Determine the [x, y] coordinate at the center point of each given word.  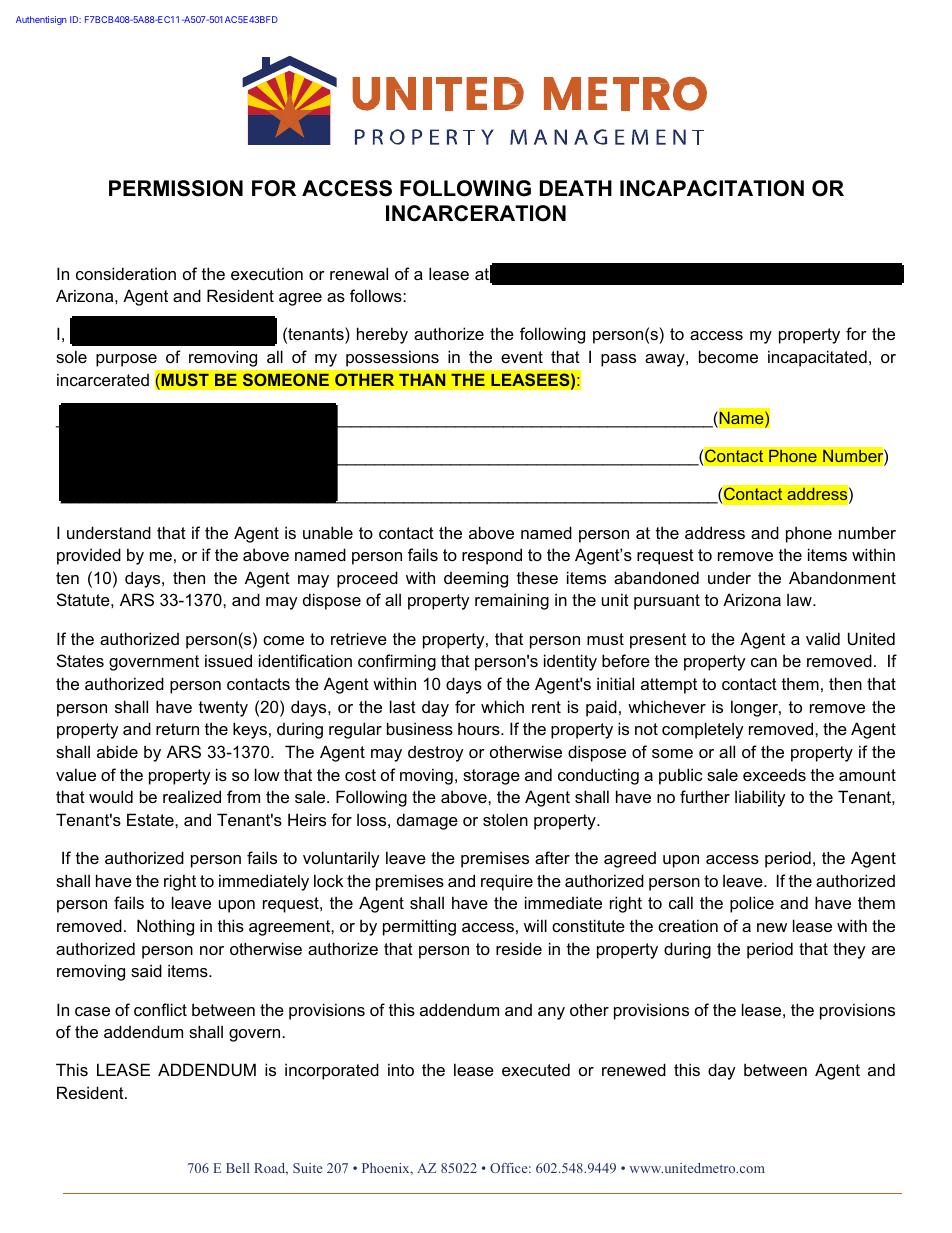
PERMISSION [176, 188]
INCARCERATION [476, 213]
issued [228, 660]
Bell [237, 1168]
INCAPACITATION [712, 188]
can [764, 662]
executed [536, 1069]
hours [480, 728]
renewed [634, 1069]
